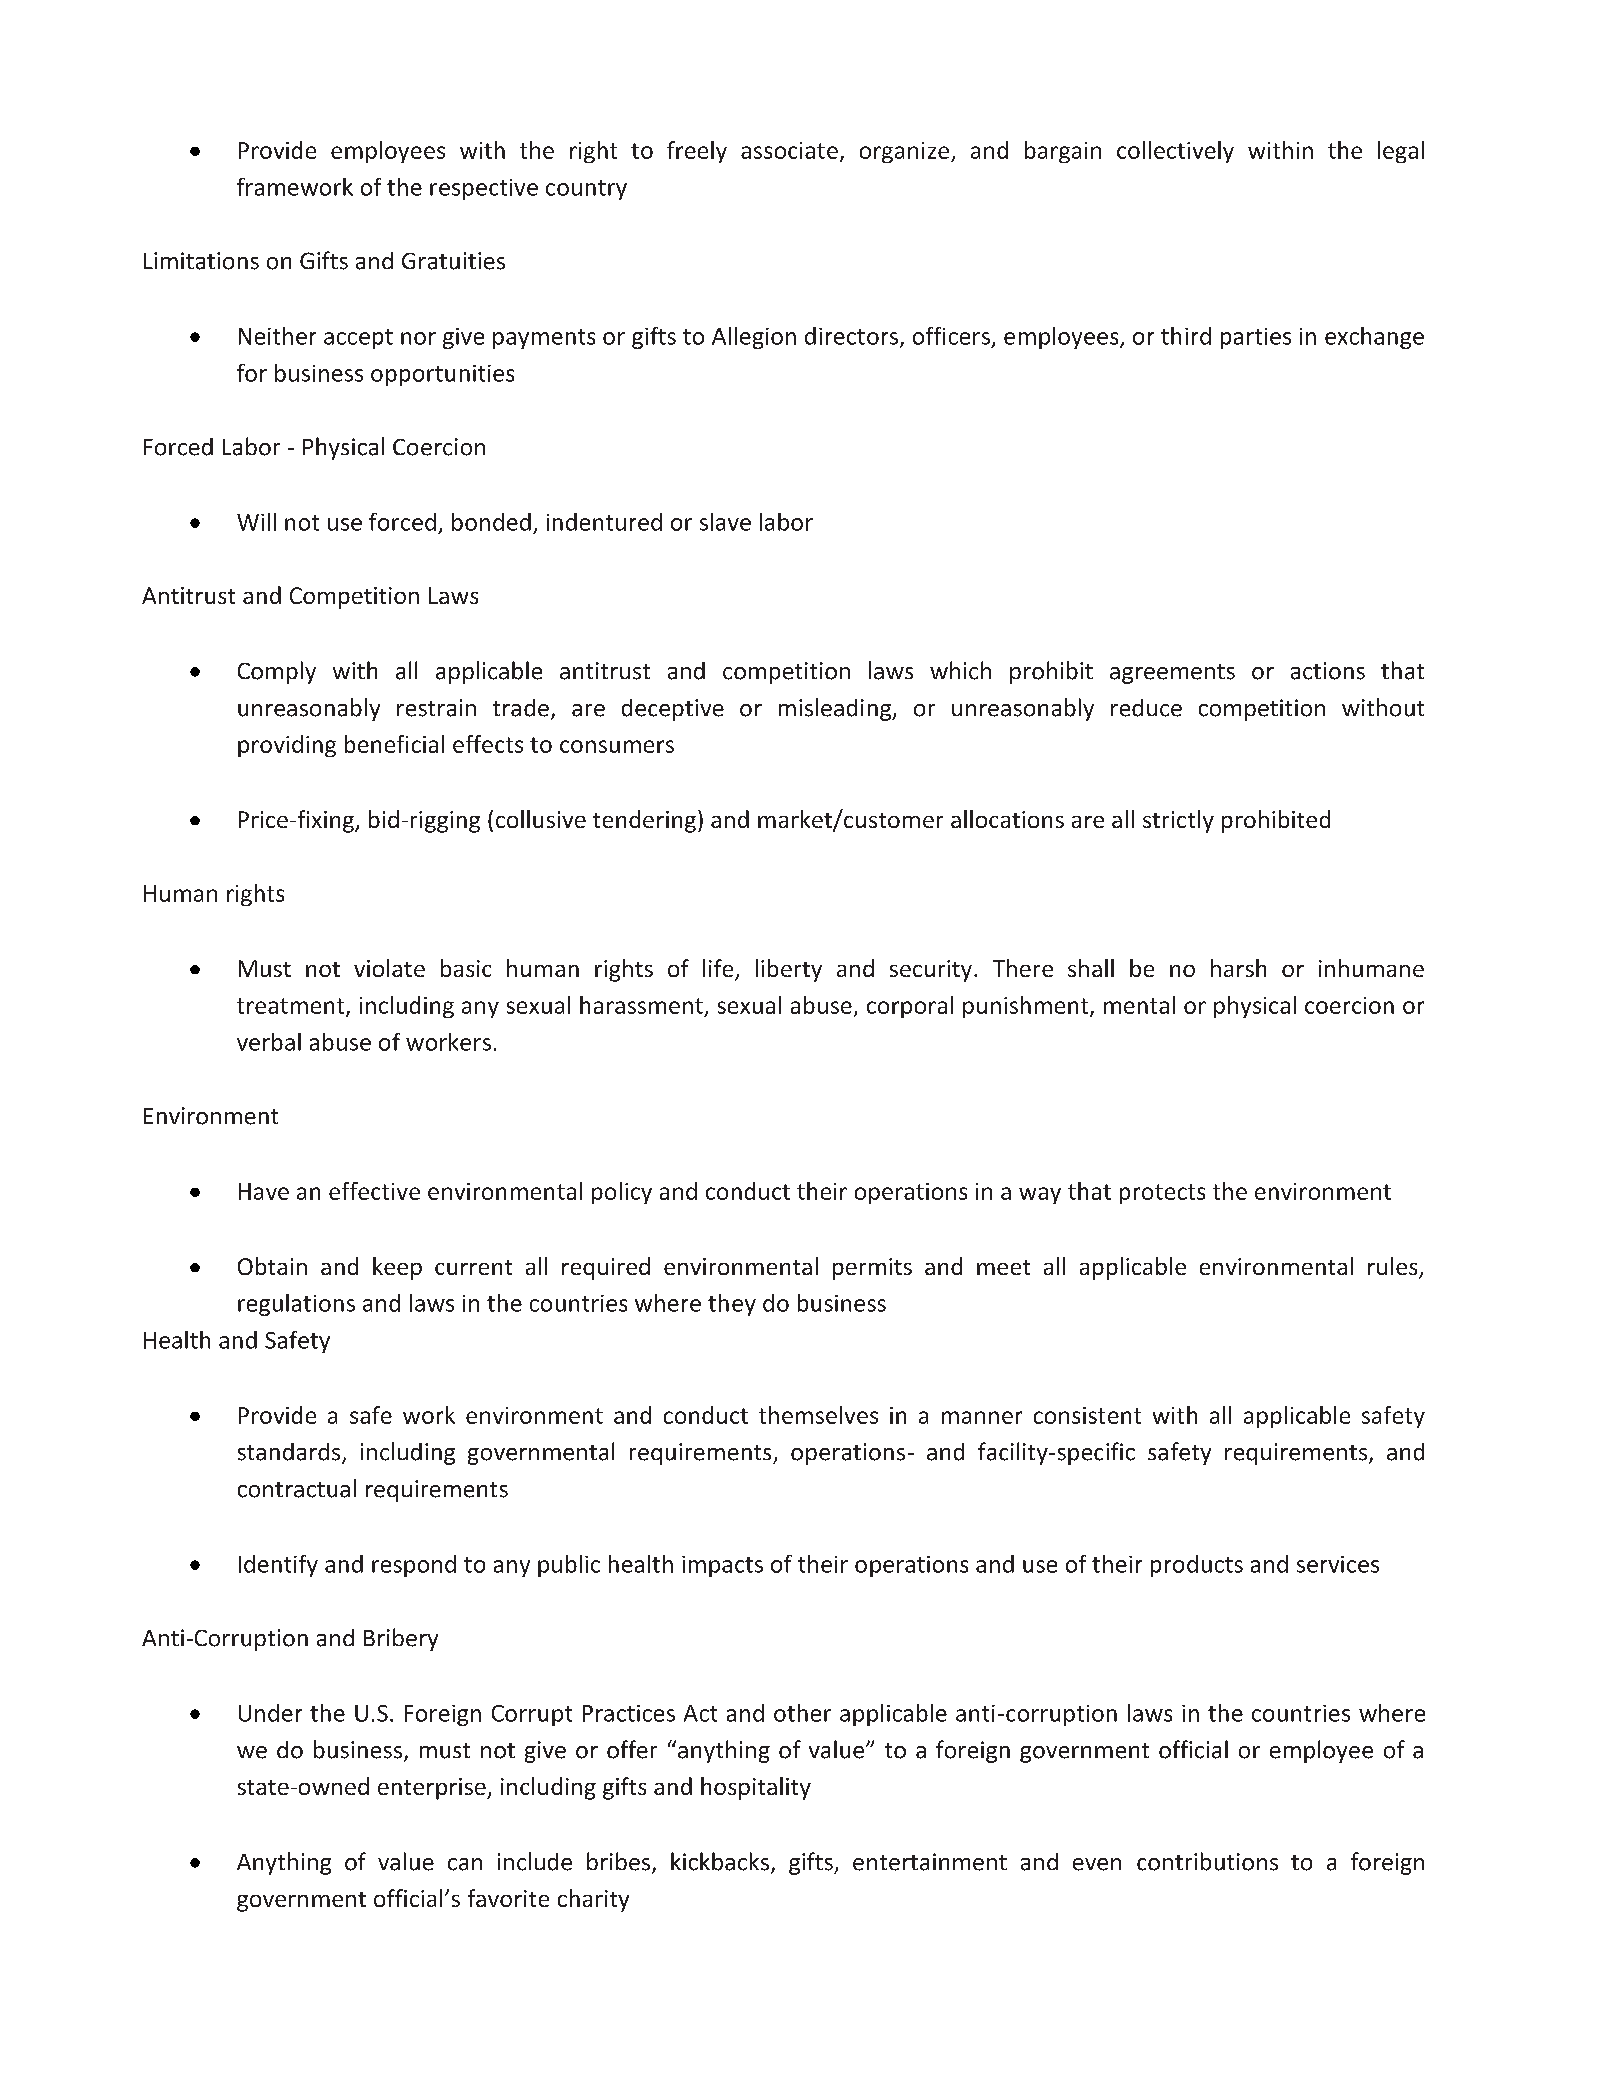 Image resolution: width=1607 pixels, height=2080 pixels. I want to click on collectively, so click(1175, 152).
